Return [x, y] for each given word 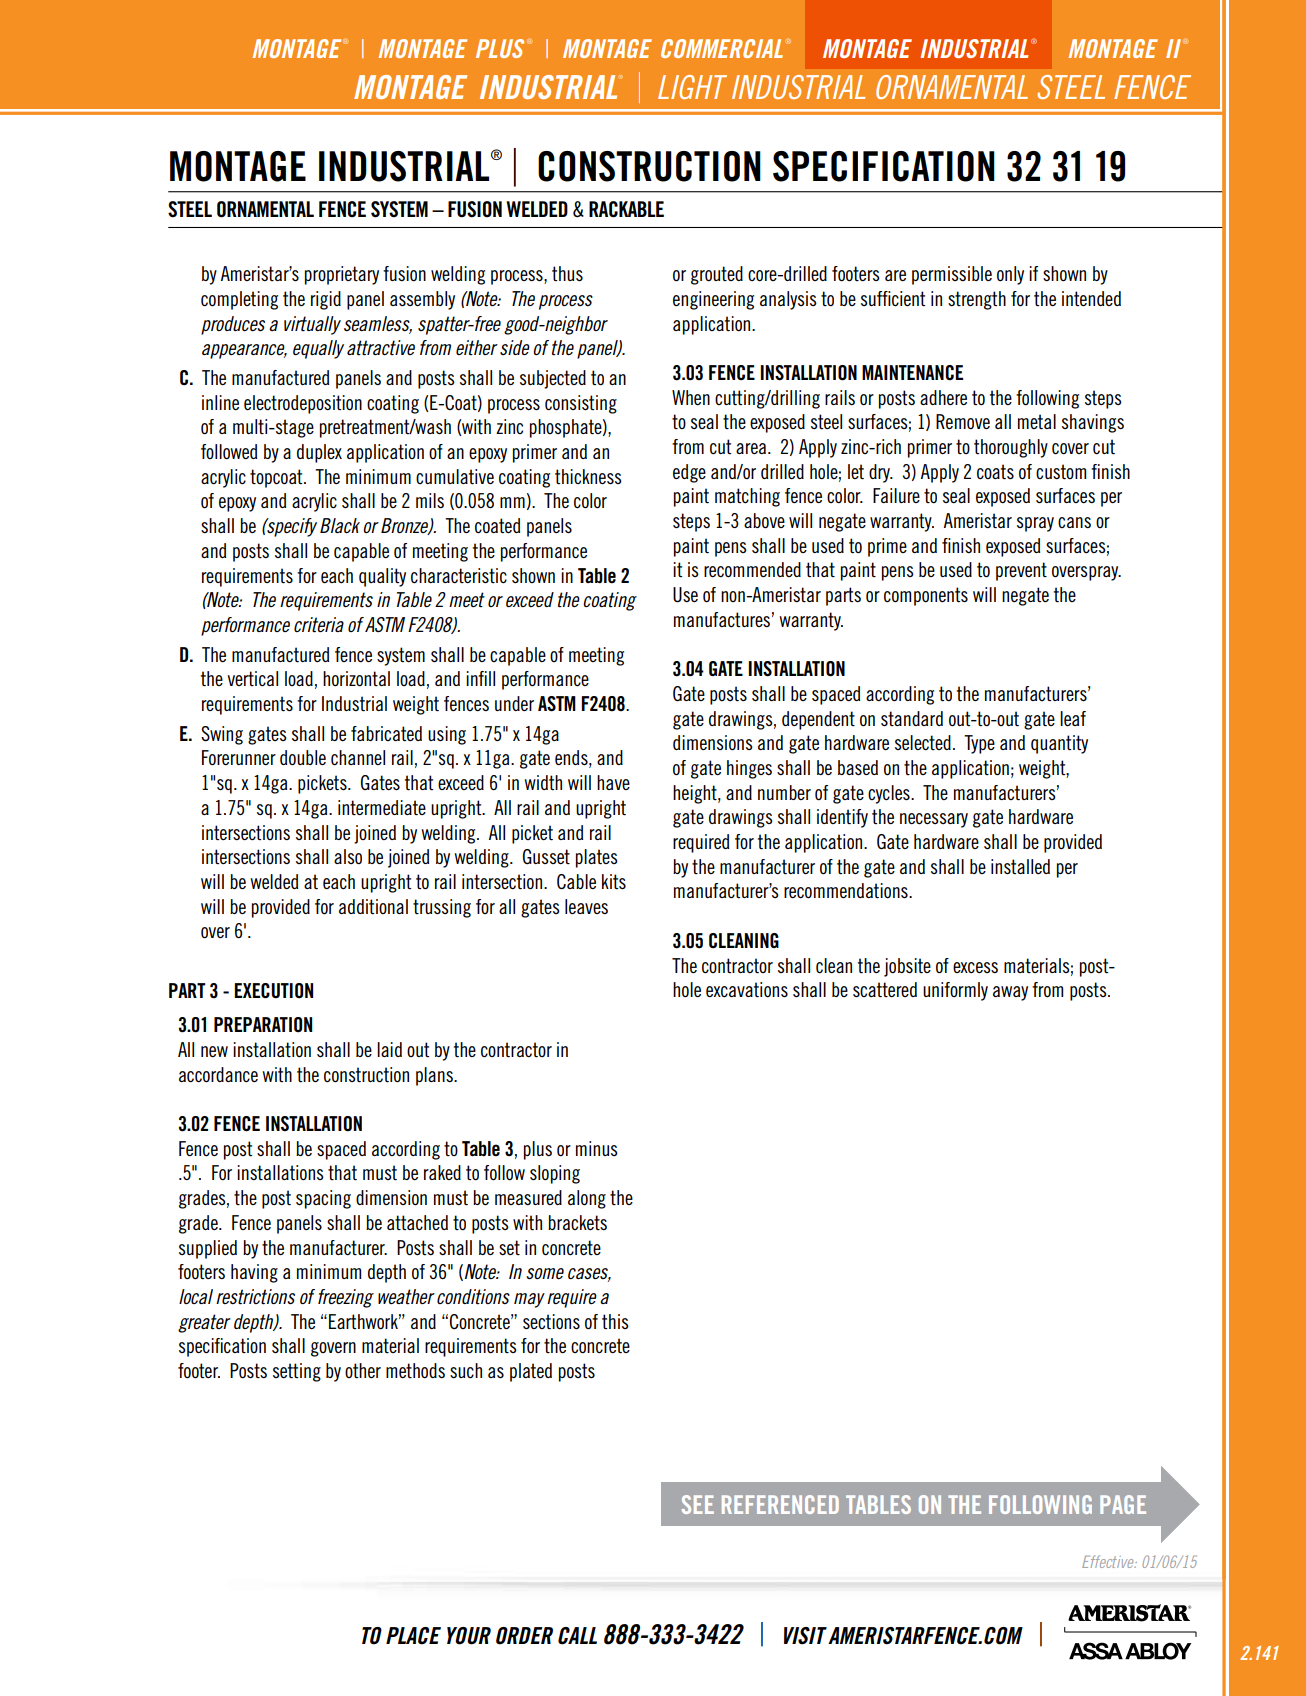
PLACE [413, 1636]
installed [1020, 866]
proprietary [342, 275]
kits [614, 881]
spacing [323, 1199]
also [348, 857]
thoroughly [1011, 448]
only [1010, 275]
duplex [319, 453]
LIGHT [692, 87]
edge [689, 473]
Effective [1109, 1561]
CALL [577, 1636]
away [1010, 993]
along [587, 1199]
